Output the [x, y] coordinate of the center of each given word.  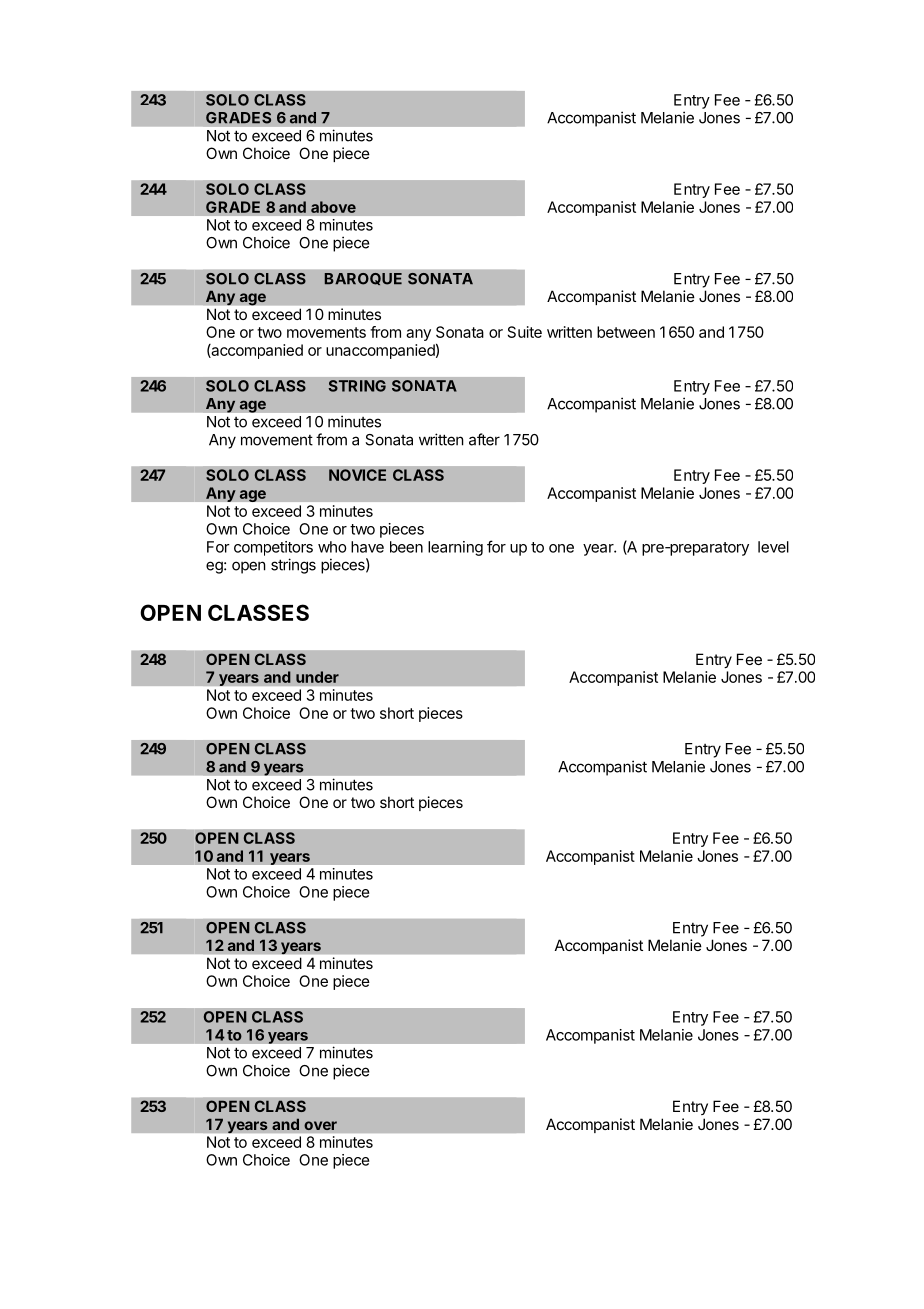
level [773, 547]
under [317, 677]
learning [455, 548]
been [406, 547]
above [333, 207]
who [332, 547]
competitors [273, 548]
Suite [525, 332]
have [367, 547]
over [320, 1125]
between [626, 332]
